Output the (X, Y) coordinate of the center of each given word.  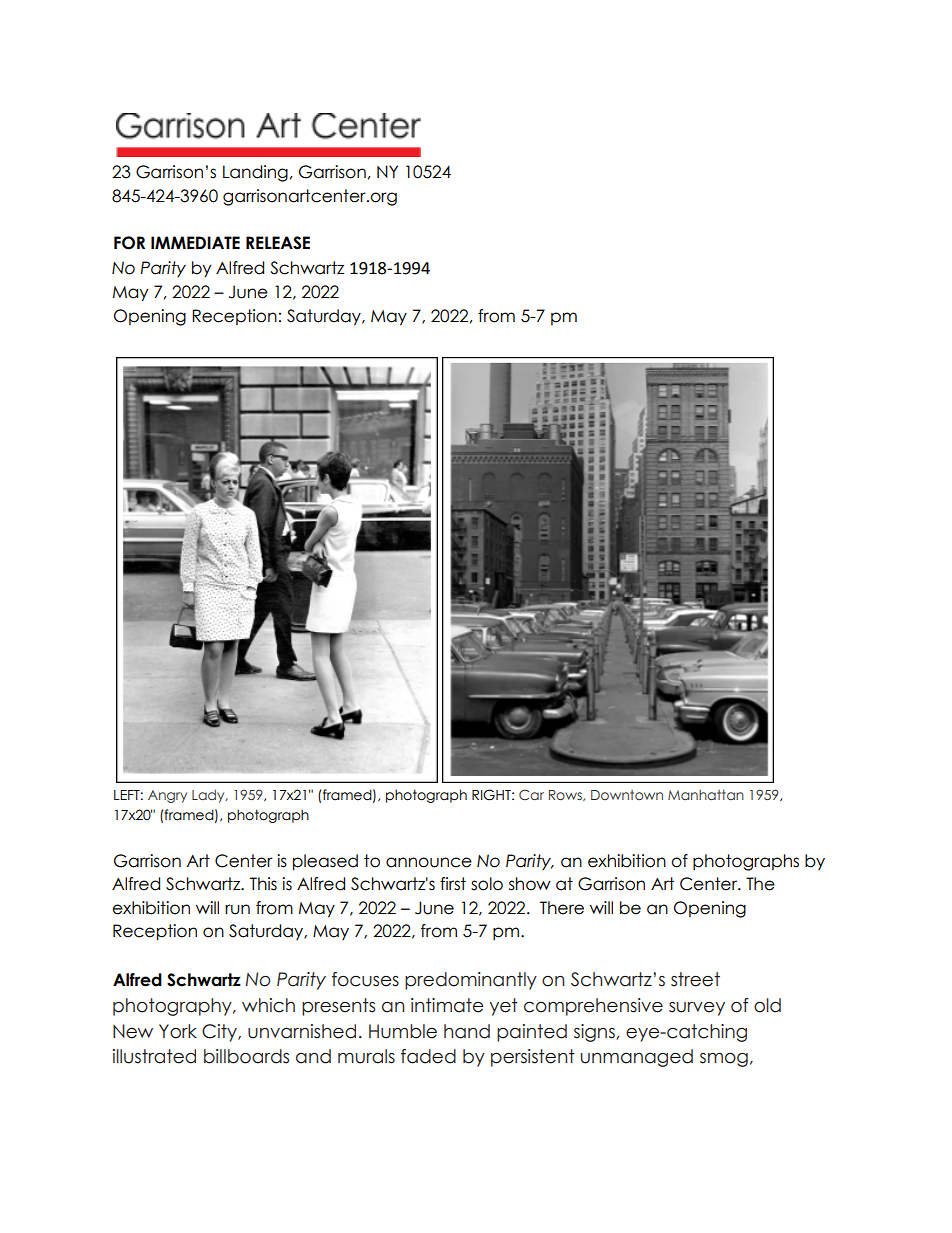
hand (467, 1031)
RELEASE (278, 243)
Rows (566, 795)
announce (429, 862)
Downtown (627, 795)
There (562, 908)
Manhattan (706, 795)
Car (531, 794)
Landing (255, 173)
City (220, 1033)
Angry (167, 796)
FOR (129, 243)
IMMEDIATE (195, 242)
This (263, 884)
